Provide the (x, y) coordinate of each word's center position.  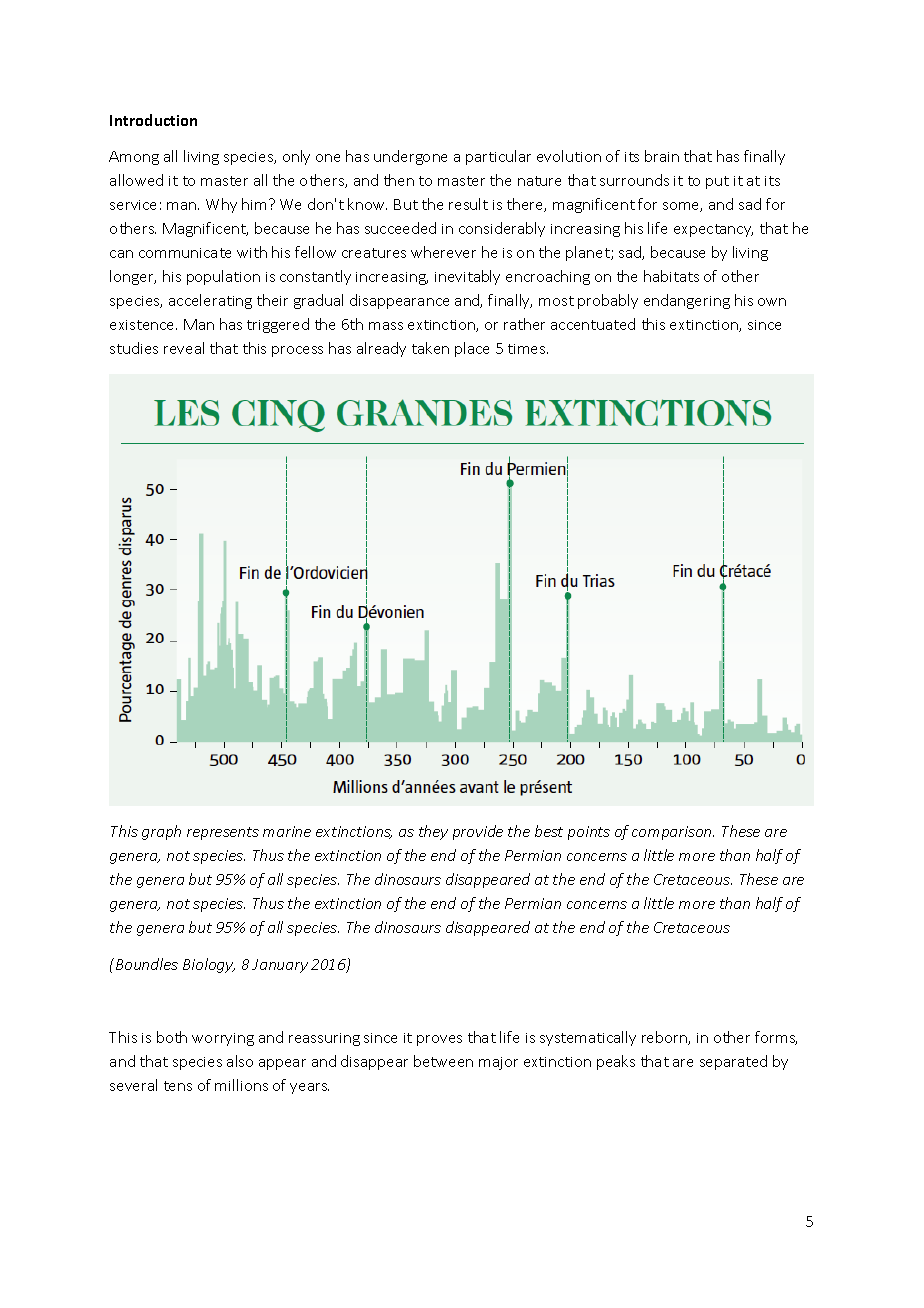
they (433, 832)
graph (161, 832)
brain (662, 156)
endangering (687, 301)
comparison (673, 833)
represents (223, 833)
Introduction (153, 120)
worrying (223, 1039)
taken (430, 348)
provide (478, 832)
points (589, 833)
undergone (410, 157)
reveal (184, 348)
